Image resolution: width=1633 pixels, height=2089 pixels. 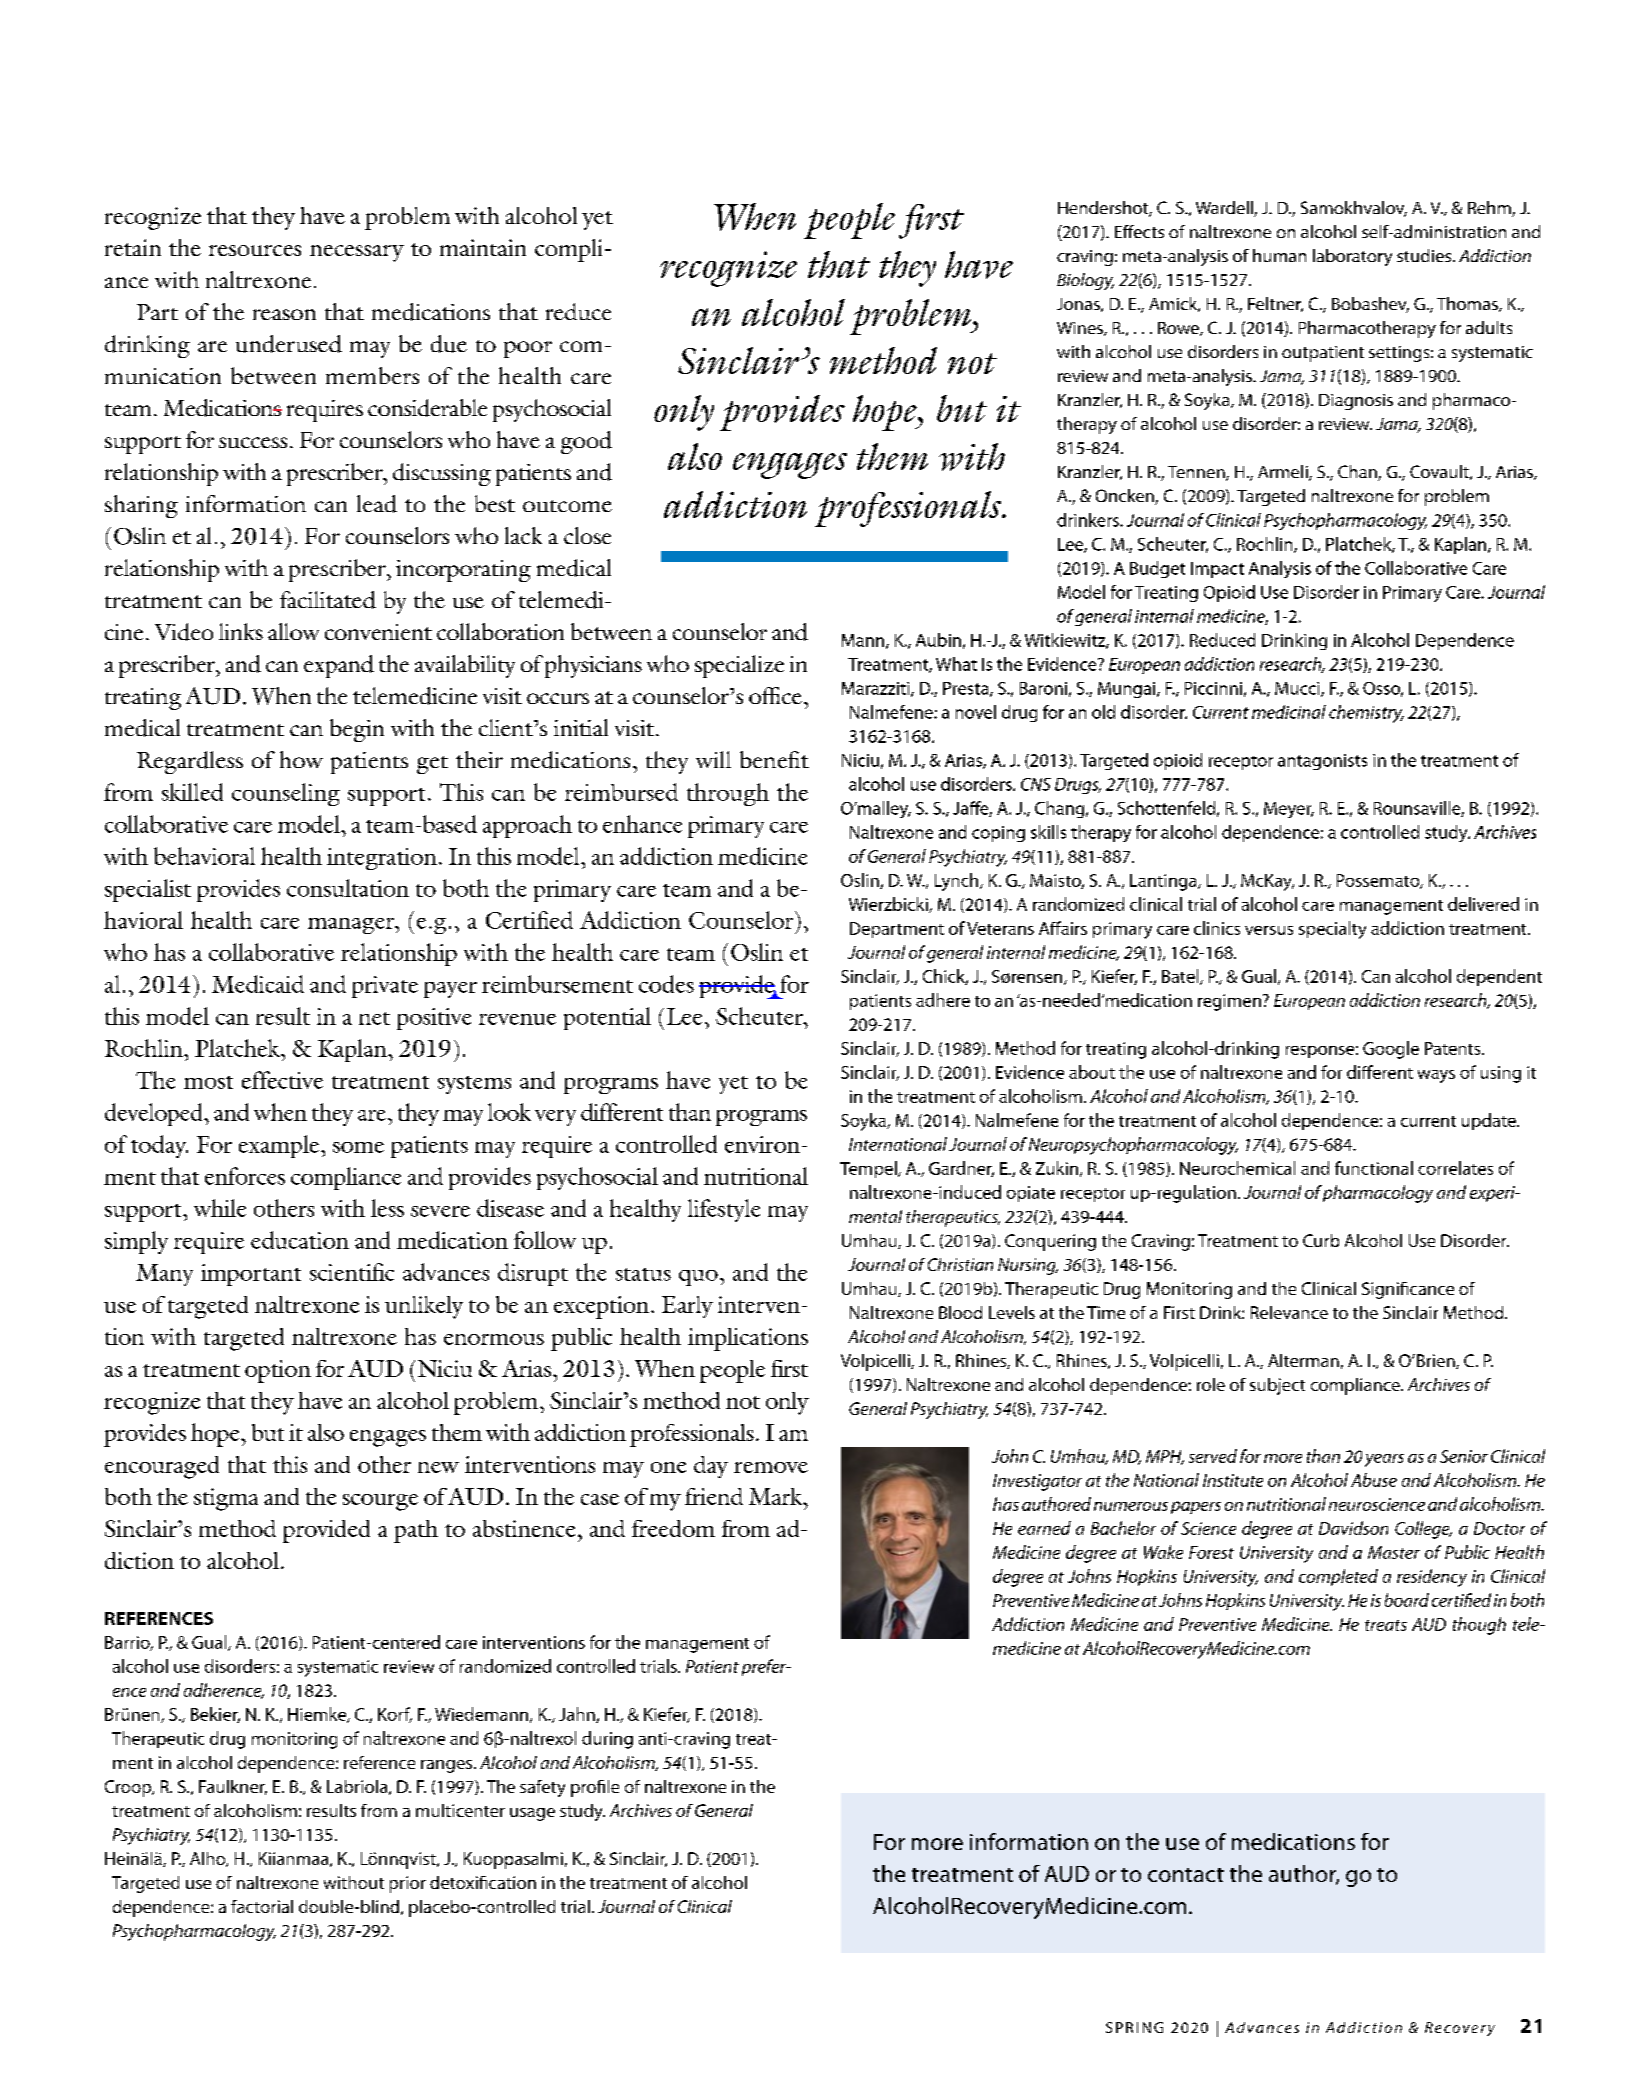 What do you see at coordinates (774, 759) in the image?
I see `benefit` at bounding box center [774, 759].
